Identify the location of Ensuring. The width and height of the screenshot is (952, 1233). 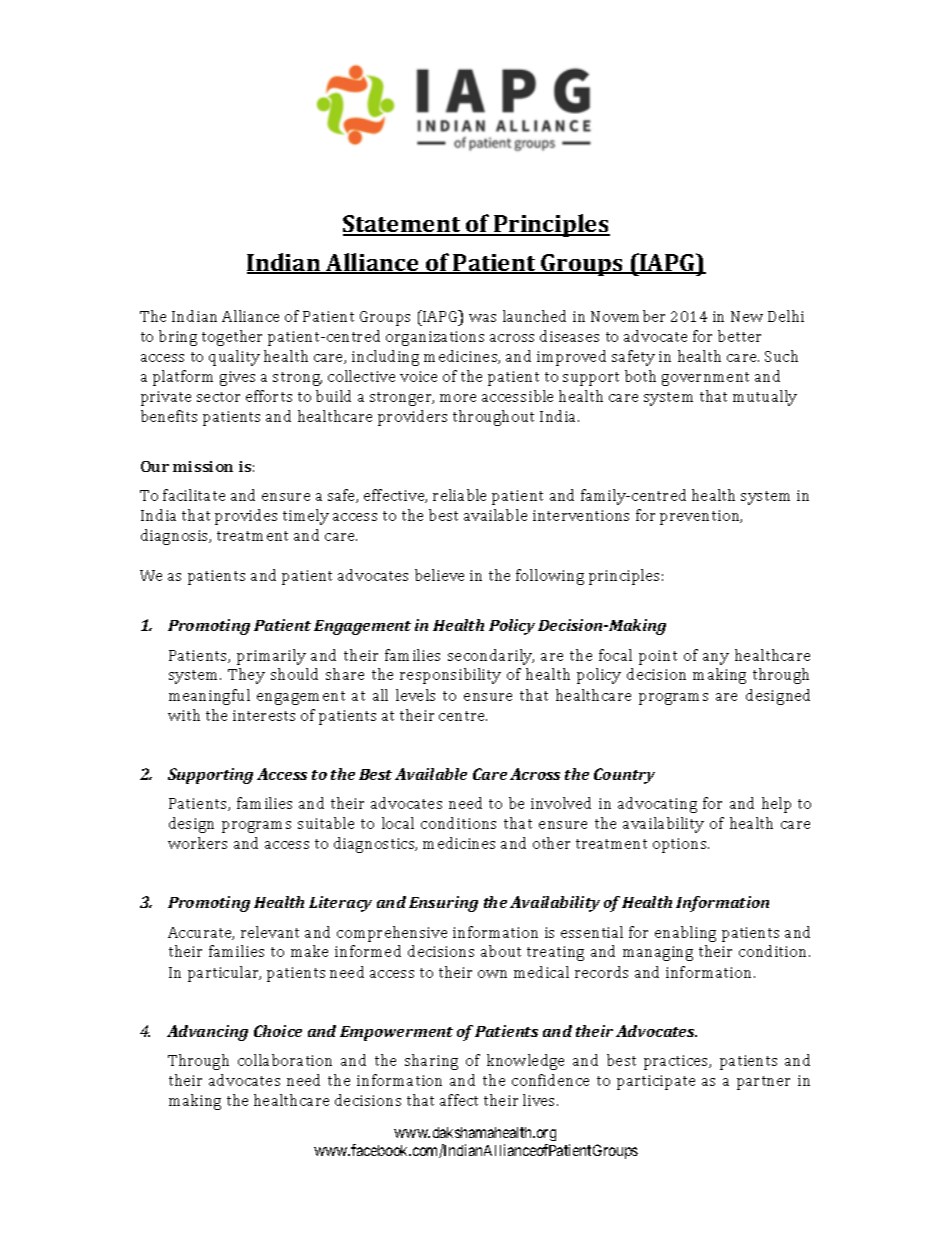
(443, 904).
